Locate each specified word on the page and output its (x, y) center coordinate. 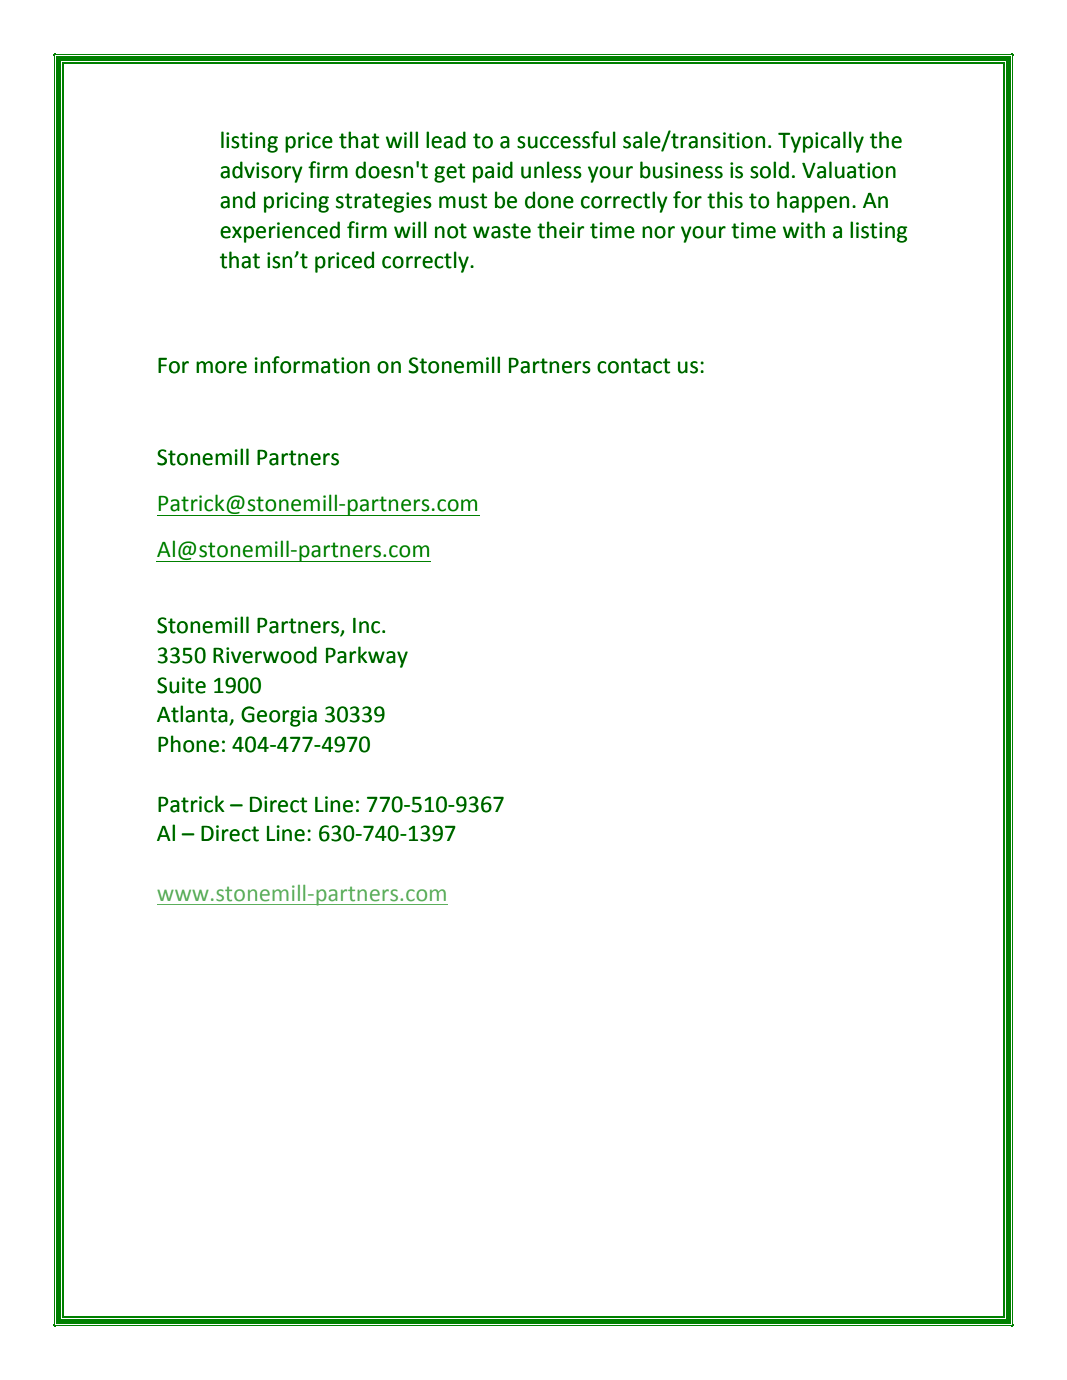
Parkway (367, 657)
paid (493, 172)
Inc (366, 626)
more (221, 367)
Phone (188, 744)
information (312, 365)
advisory (261, 172)
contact (633, 366)
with (804, 230)
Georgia (279, 716)
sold (769, 170)
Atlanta (193, 715)
